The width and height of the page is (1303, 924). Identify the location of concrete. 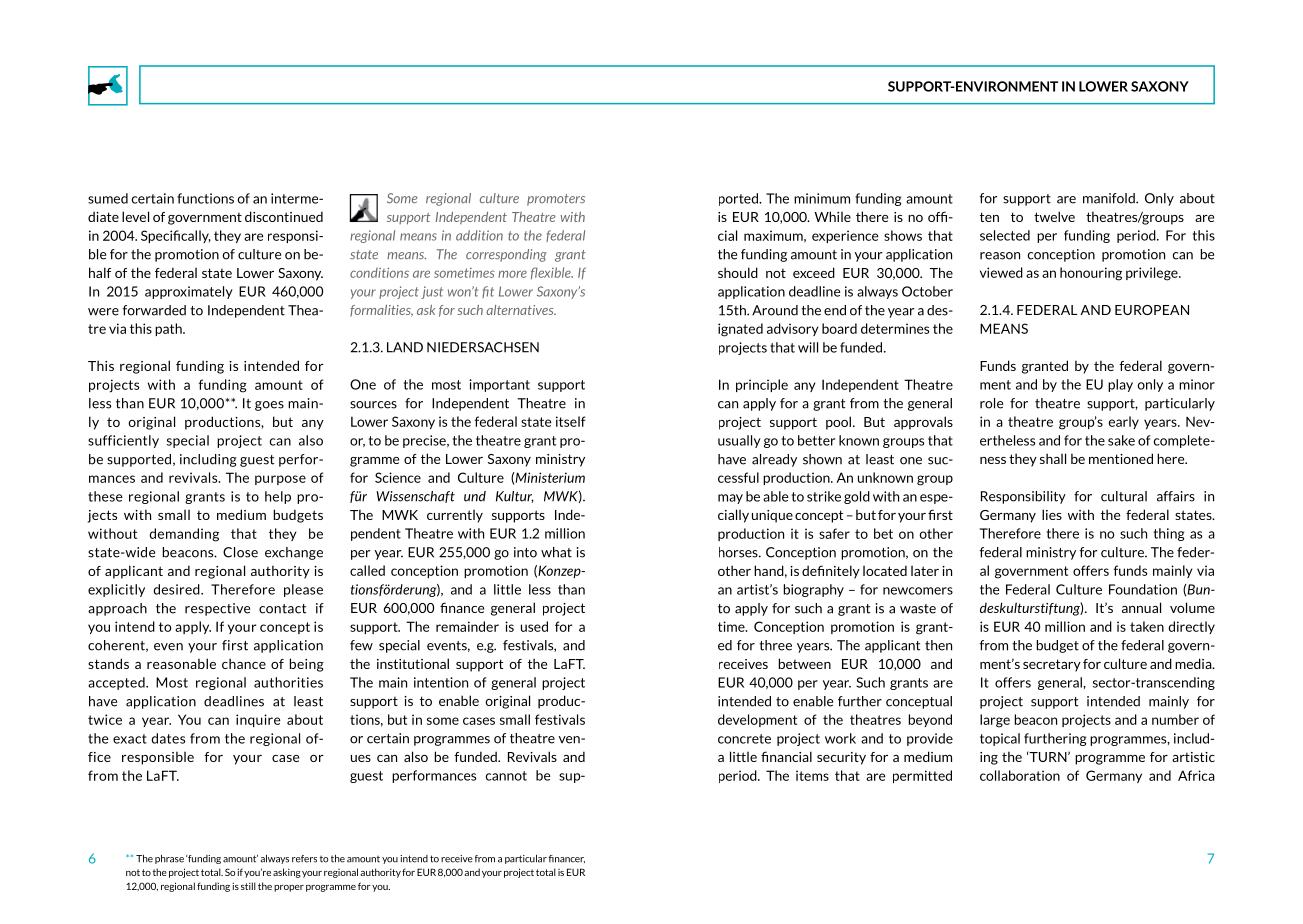
(744, 739).
